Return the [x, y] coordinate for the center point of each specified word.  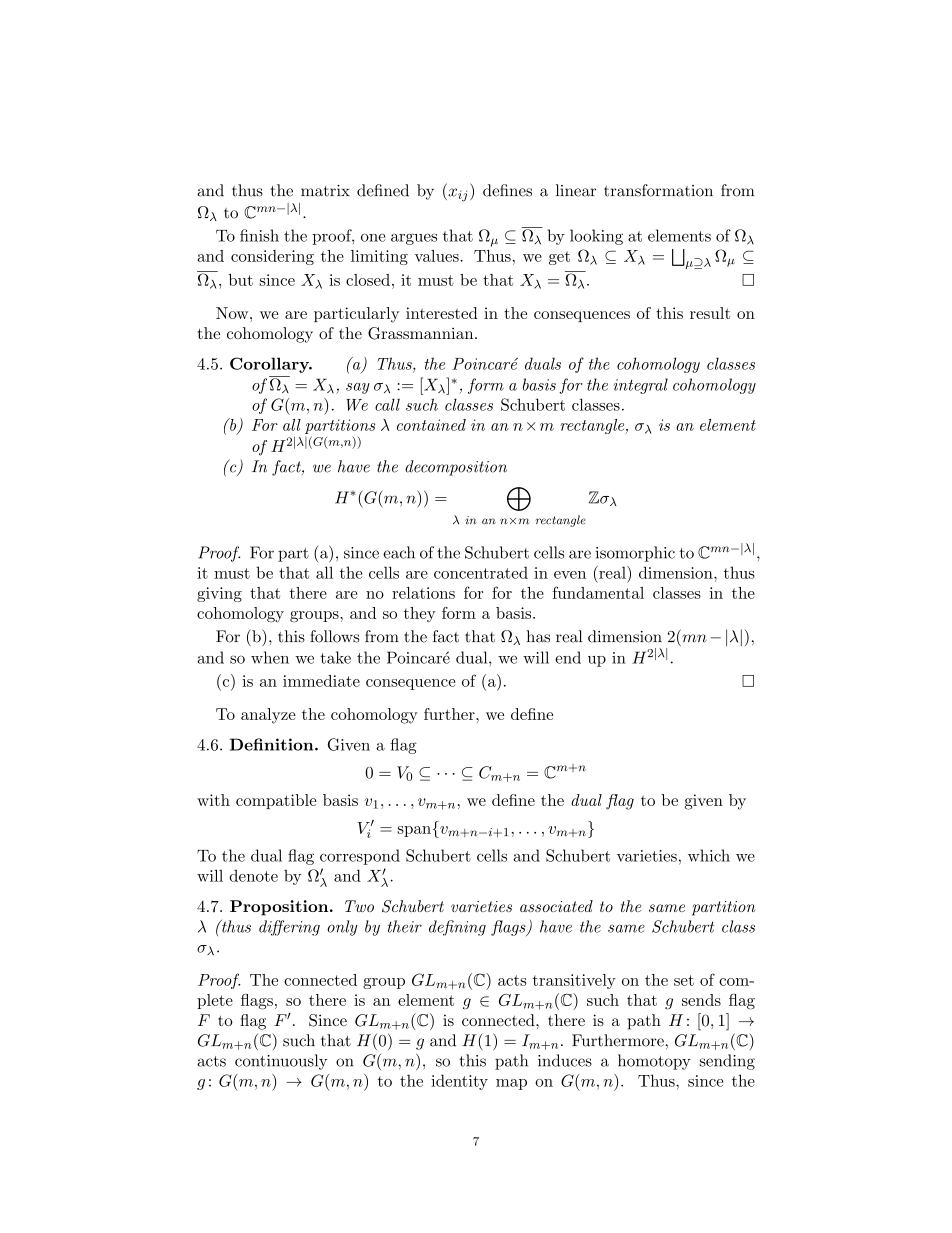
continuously [281, 1062]
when [270, 657]
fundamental [598, 592]
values [438, 256]
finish [259, 235]
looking [596, 237]
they [420, 614]
